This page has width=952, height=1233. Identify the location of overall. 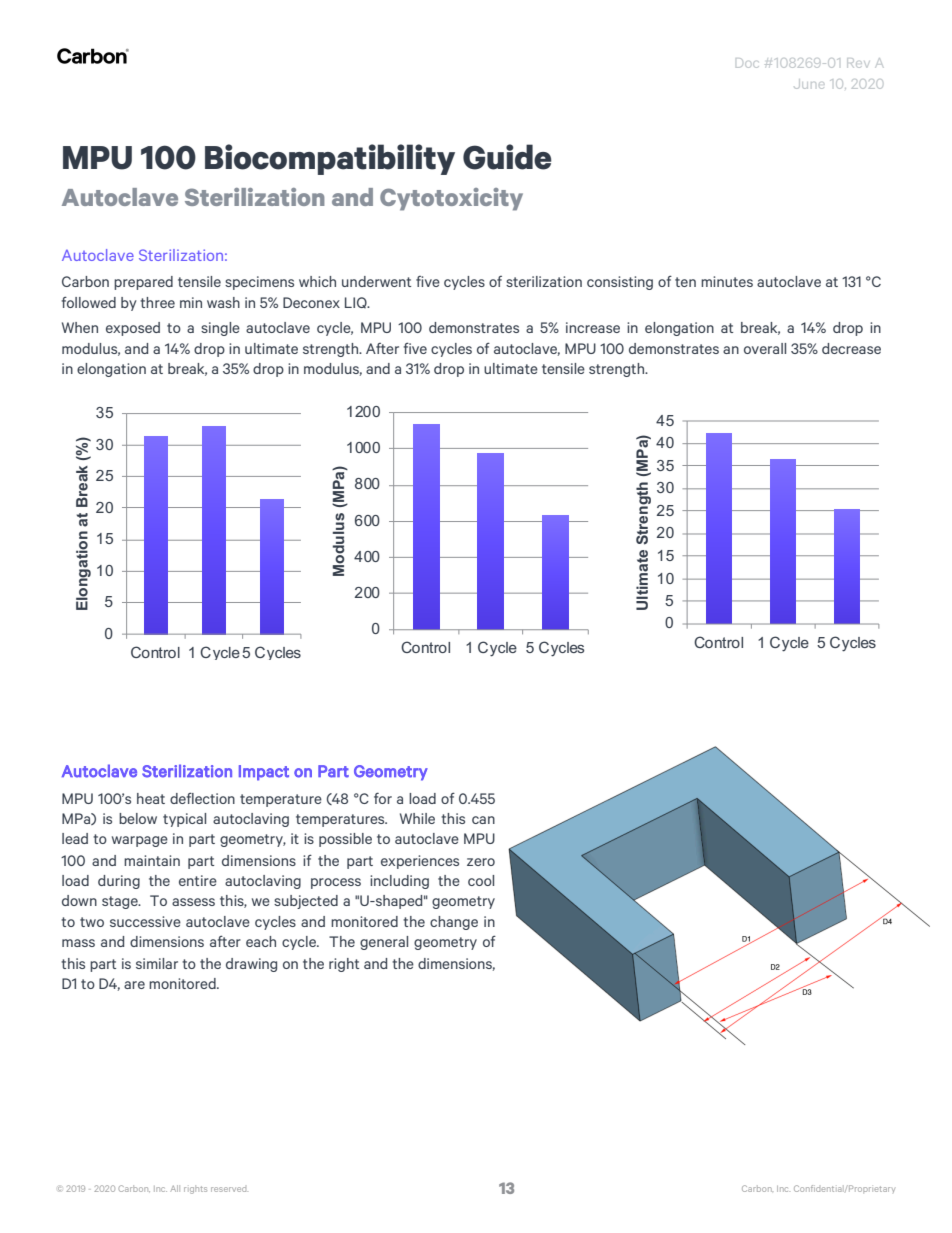
(765, 348).
